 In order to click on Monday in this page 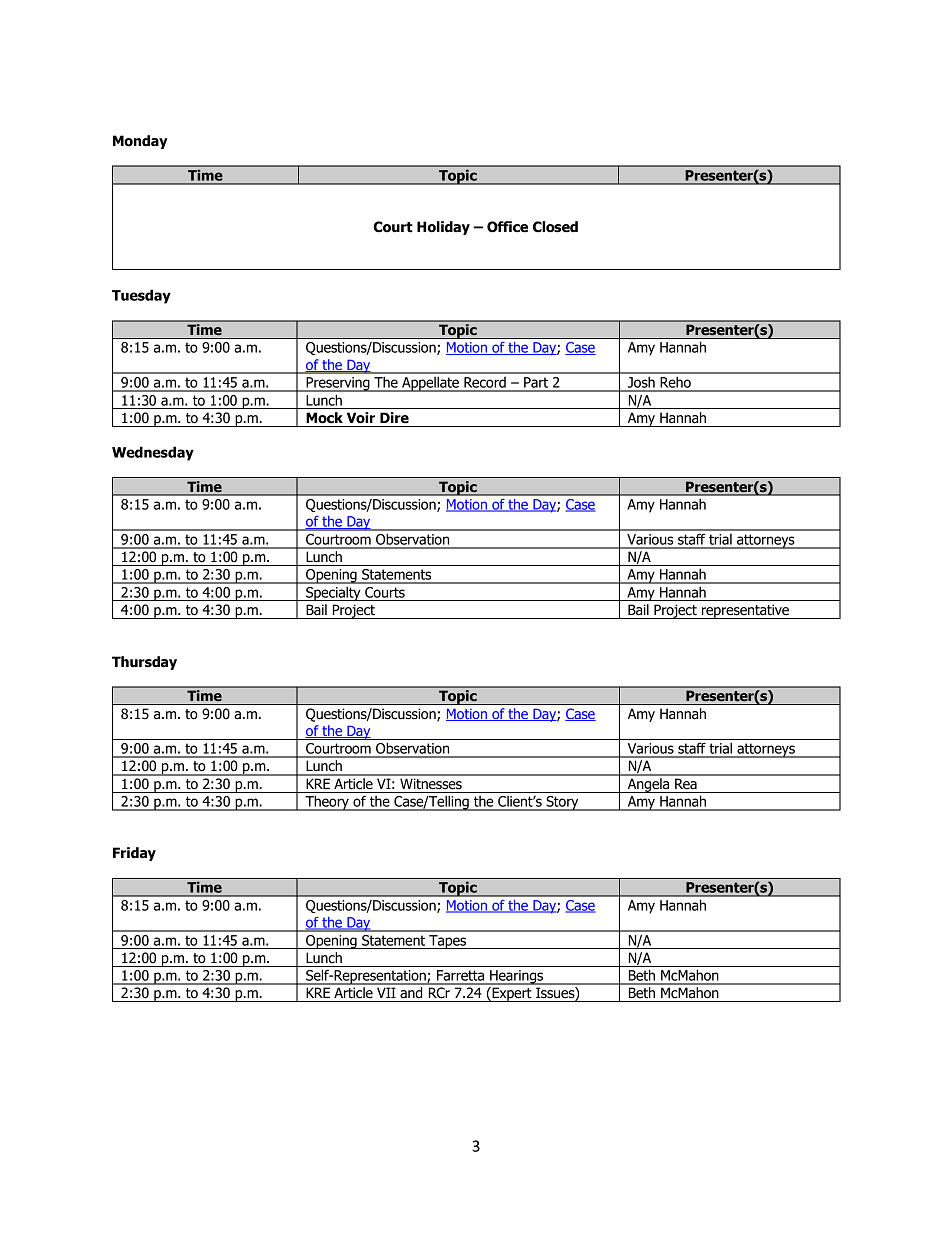, I will do `click(140, 142)`.
